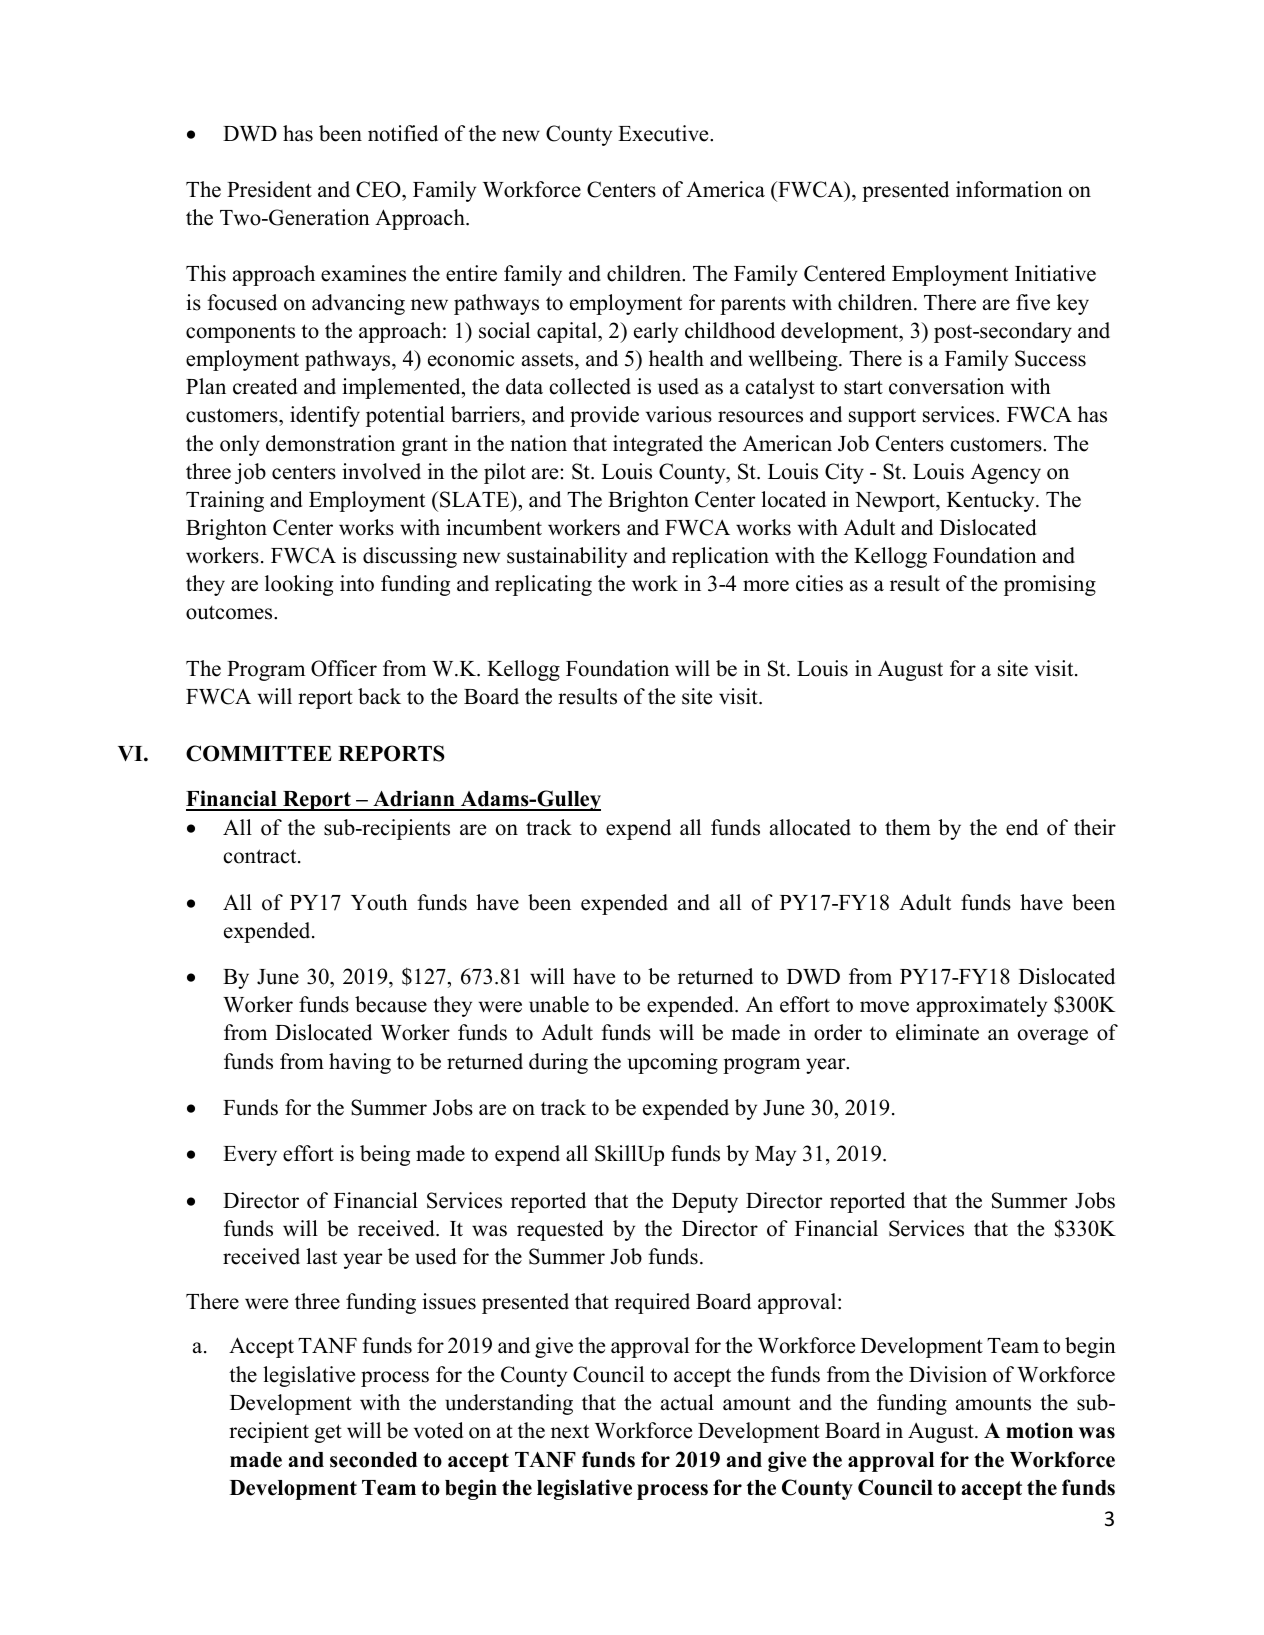 This screenshot has width=1264, height=1635. What do you see at coordinates (720, 557) in the screenshot?
I see `replication` at bounding box center [720, 557].
